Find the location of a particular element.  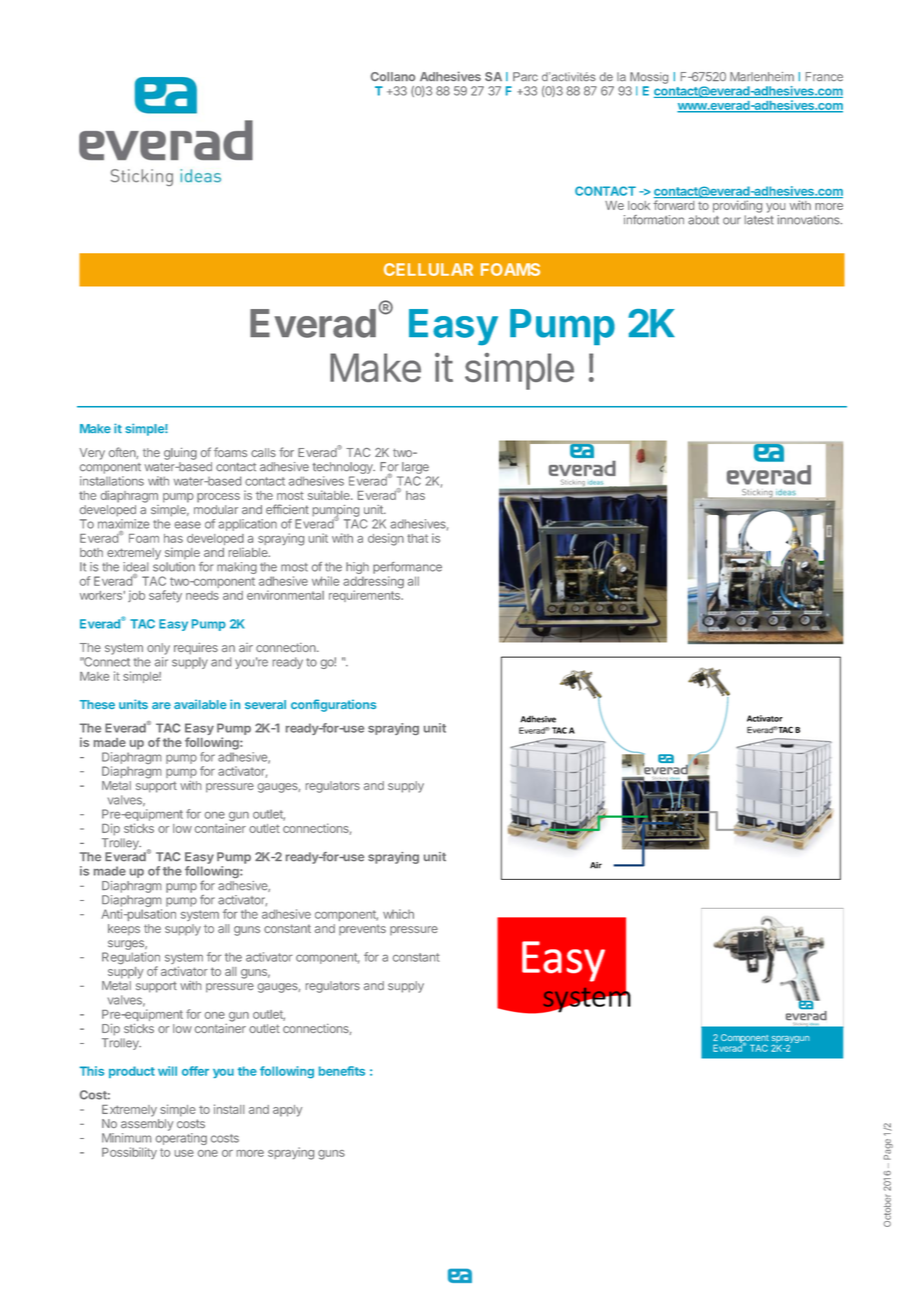

France is located at coordinates (824, 76).
